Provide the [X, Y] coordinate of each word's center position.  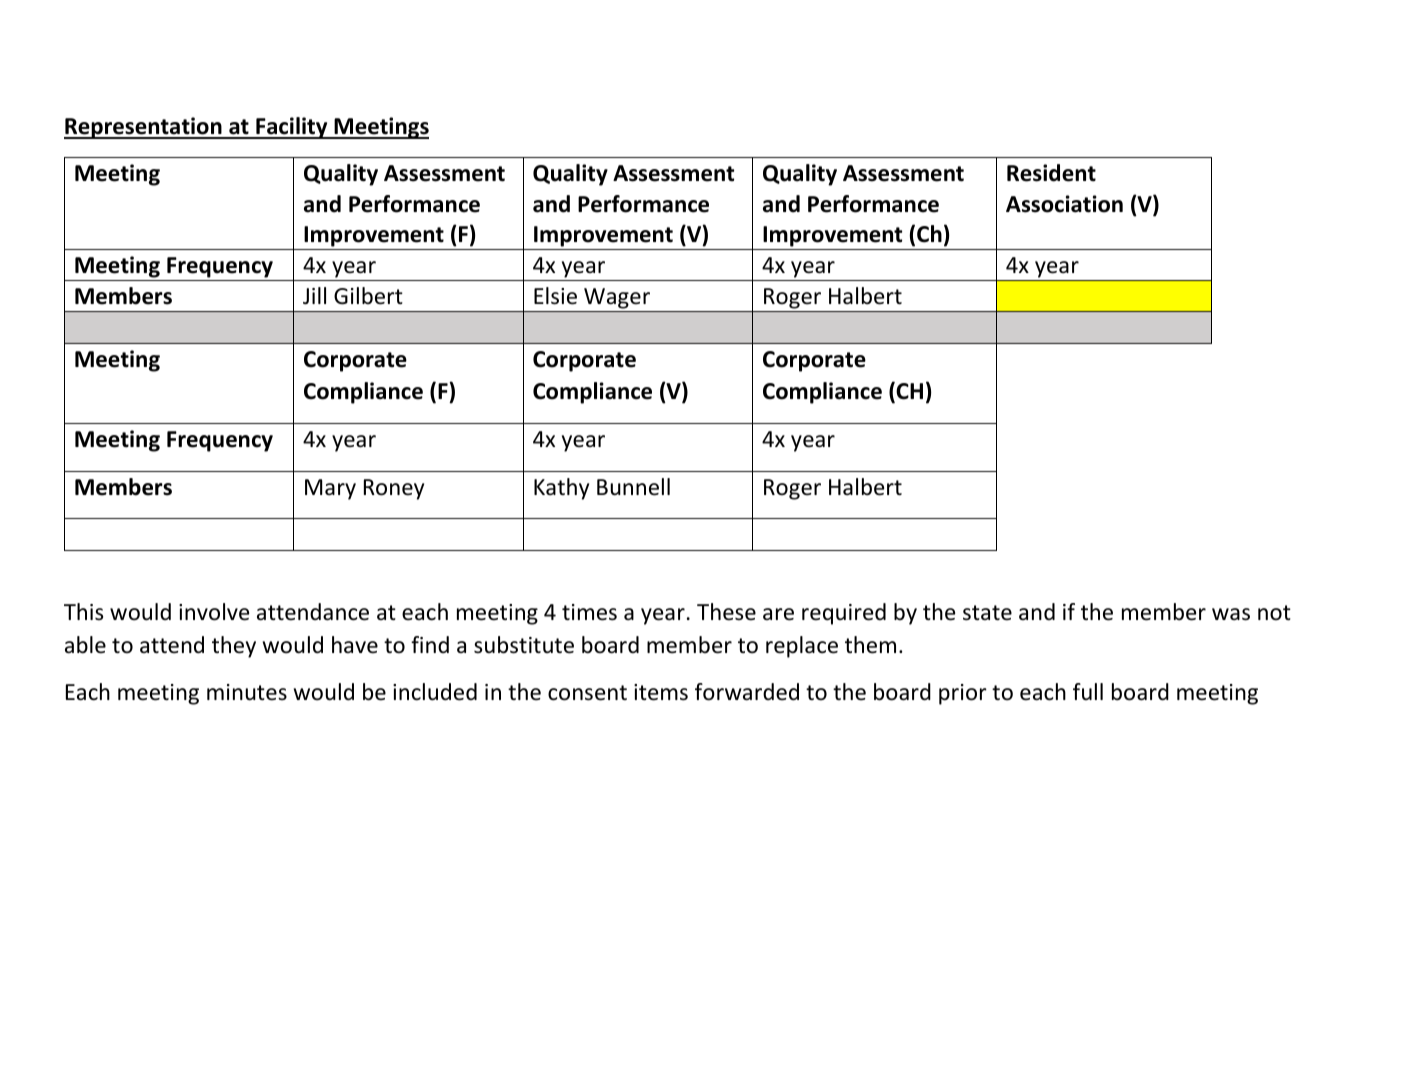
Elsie [555, 296]
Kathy [561, 489]
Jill [314, 296]
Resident [1051, 173]
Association [1064, 204]
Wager [617, 300]
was [1231, 614]
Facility [292, 128]
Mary [330, 489]
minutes [247, 692]
